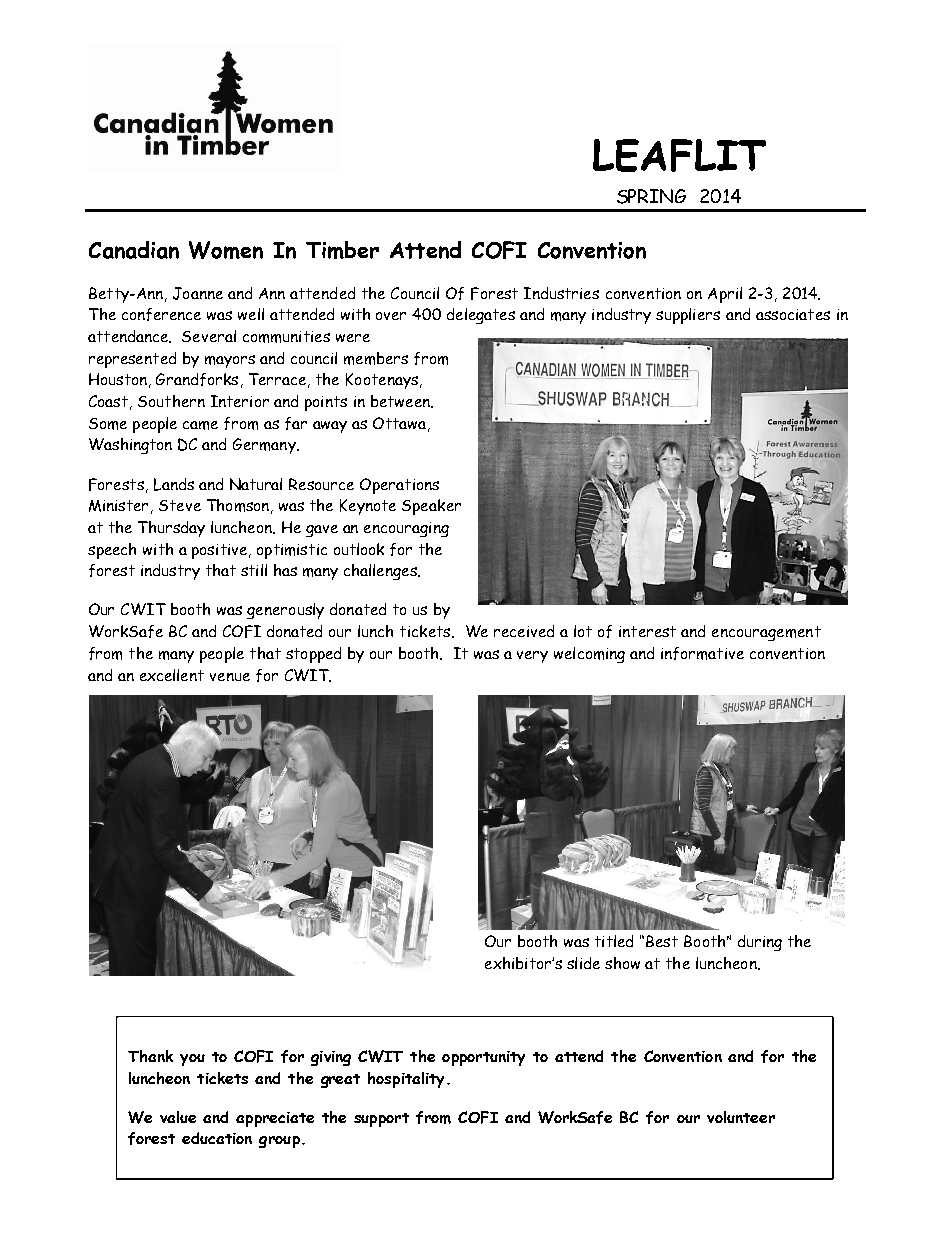 Image resolution: width=952 pixels, height=1233 pixels. What do you see at coordinates (342, 250) in the image?
I see `Timber` at bounding box center [342, 250].
